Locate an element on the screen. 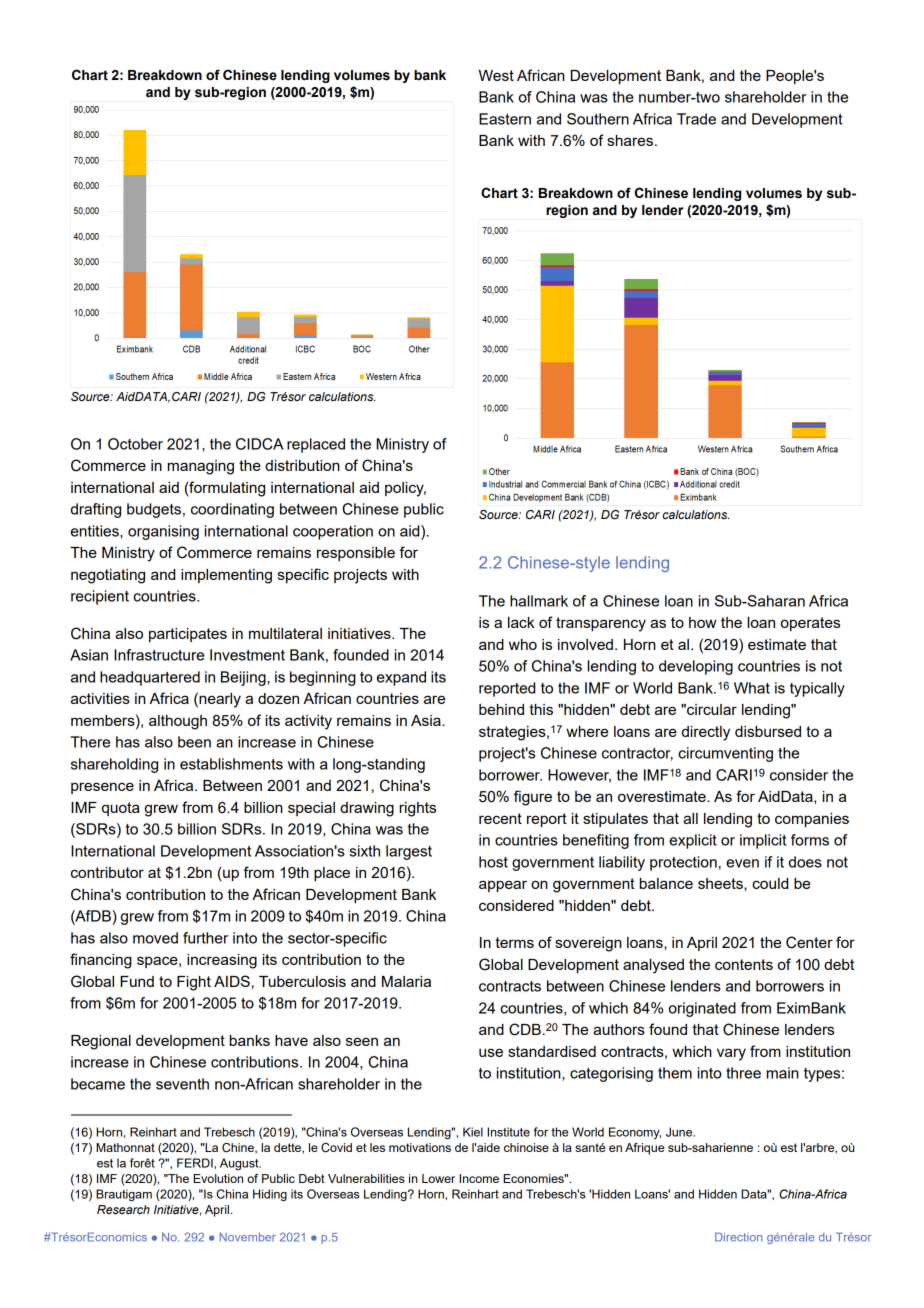  Lower is located at coordinates (438, 1178).
